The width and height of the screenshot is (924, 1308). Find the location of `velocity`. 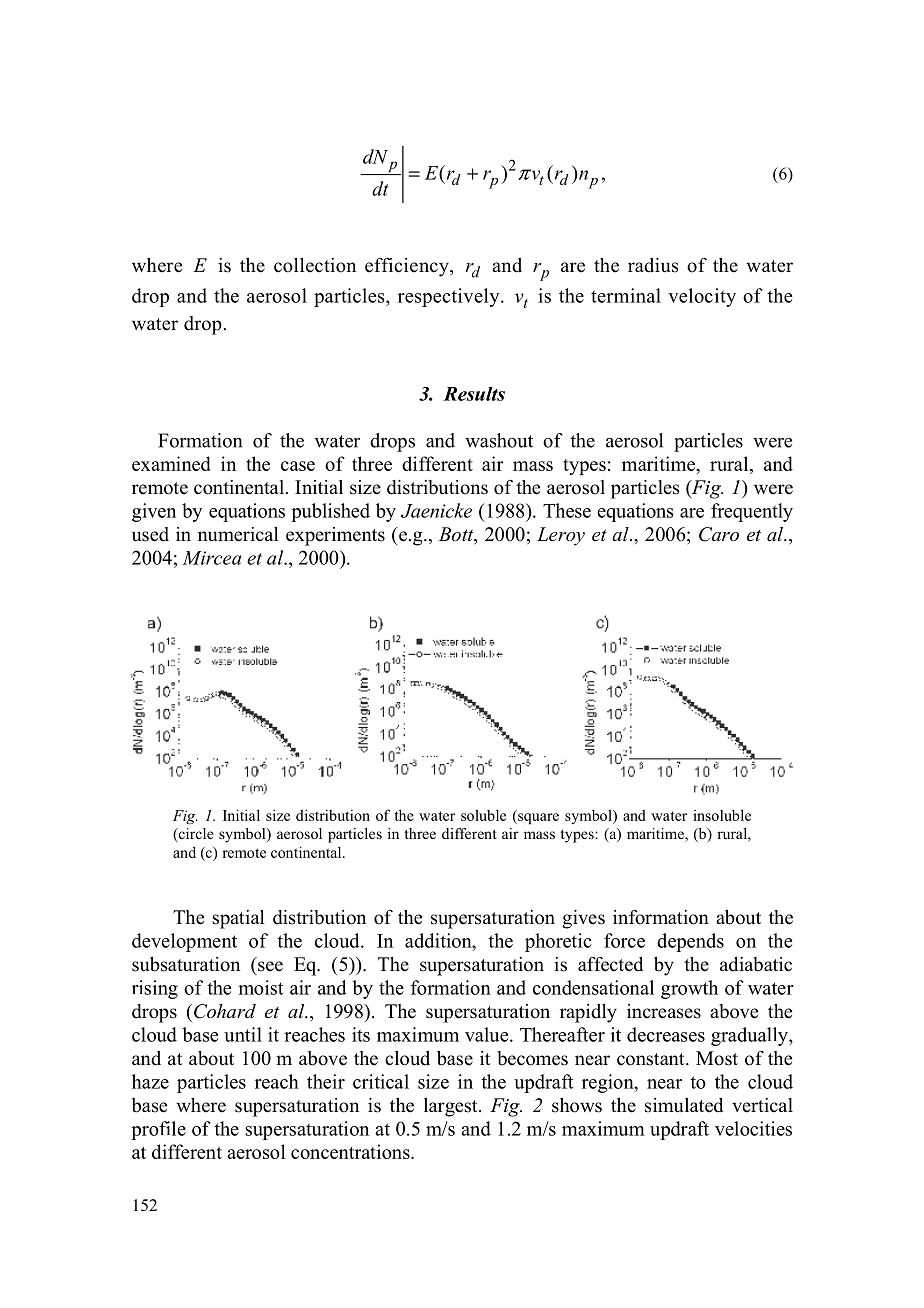

velocity is located at coordinates (702, 297).
